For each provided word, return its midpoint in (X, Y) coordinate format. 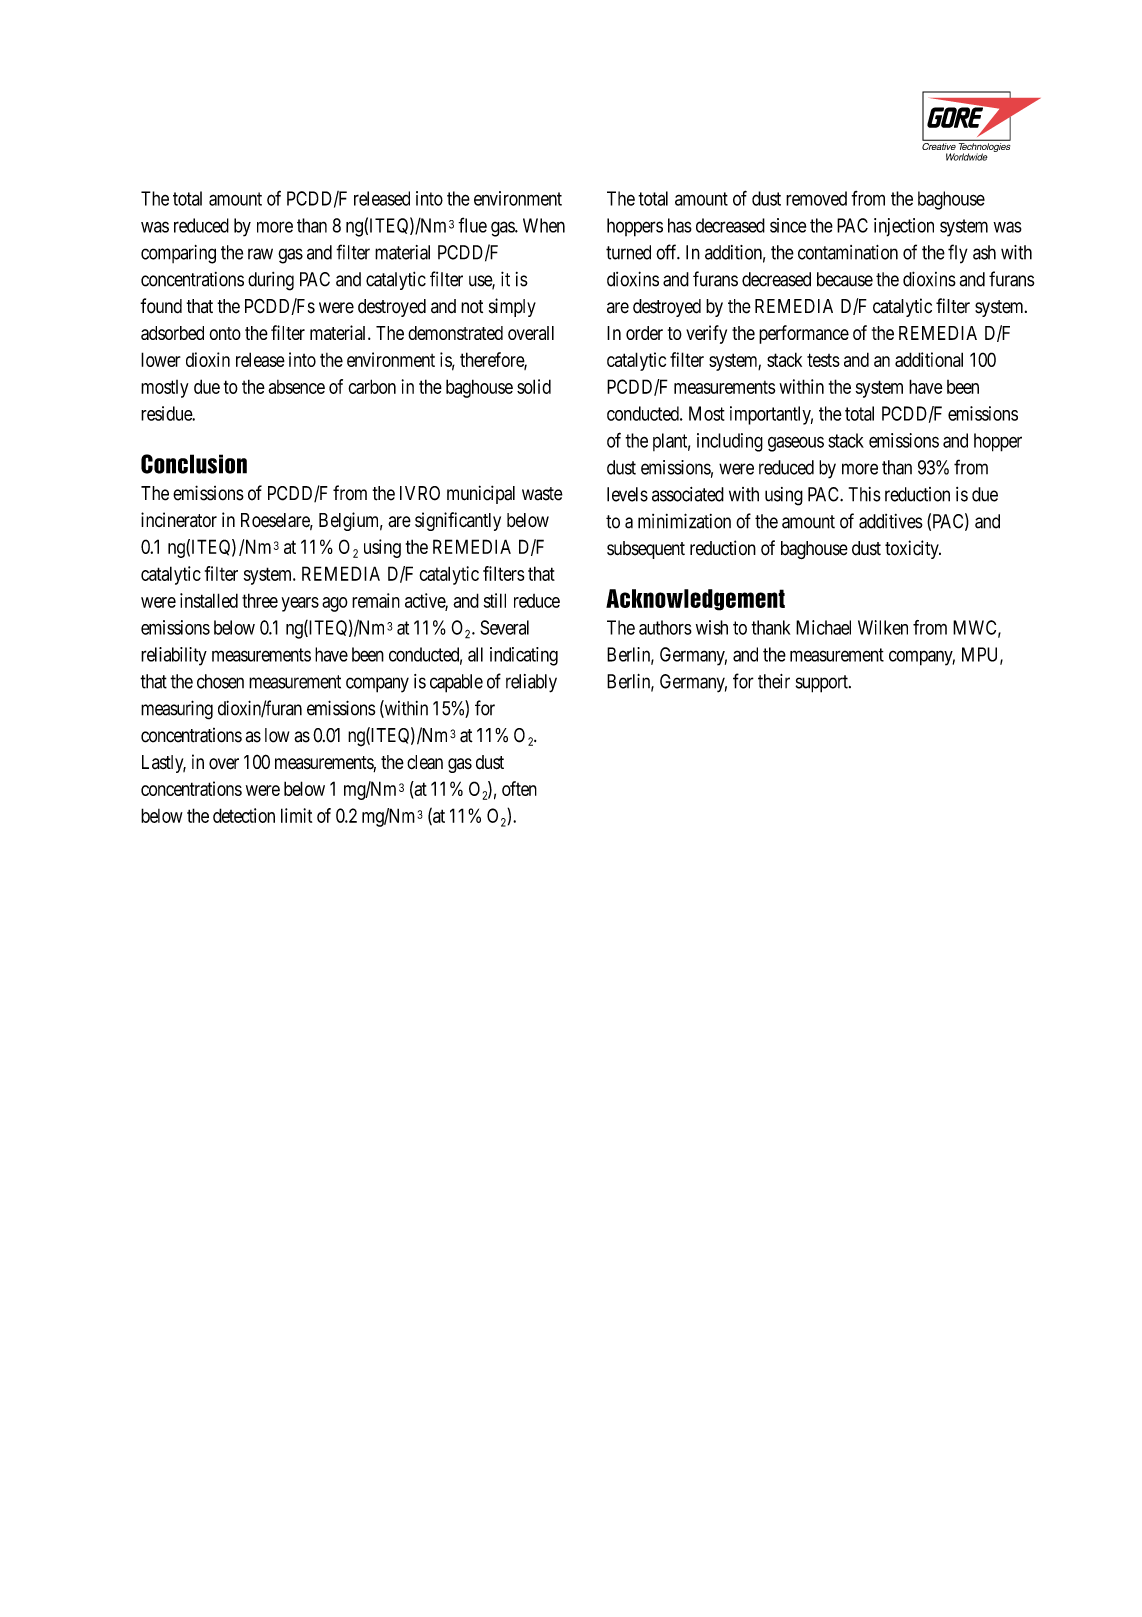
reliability (174, 656)
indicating (524, 656)
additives (891, 521)
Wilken (883, 627)
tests (823, 360)
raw (260, 254)
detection (244, 815)
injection (904, 227)
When (544, 225)
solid (534, 386)
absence (296, 387)
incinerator (179, 519)
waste (542, 494)
